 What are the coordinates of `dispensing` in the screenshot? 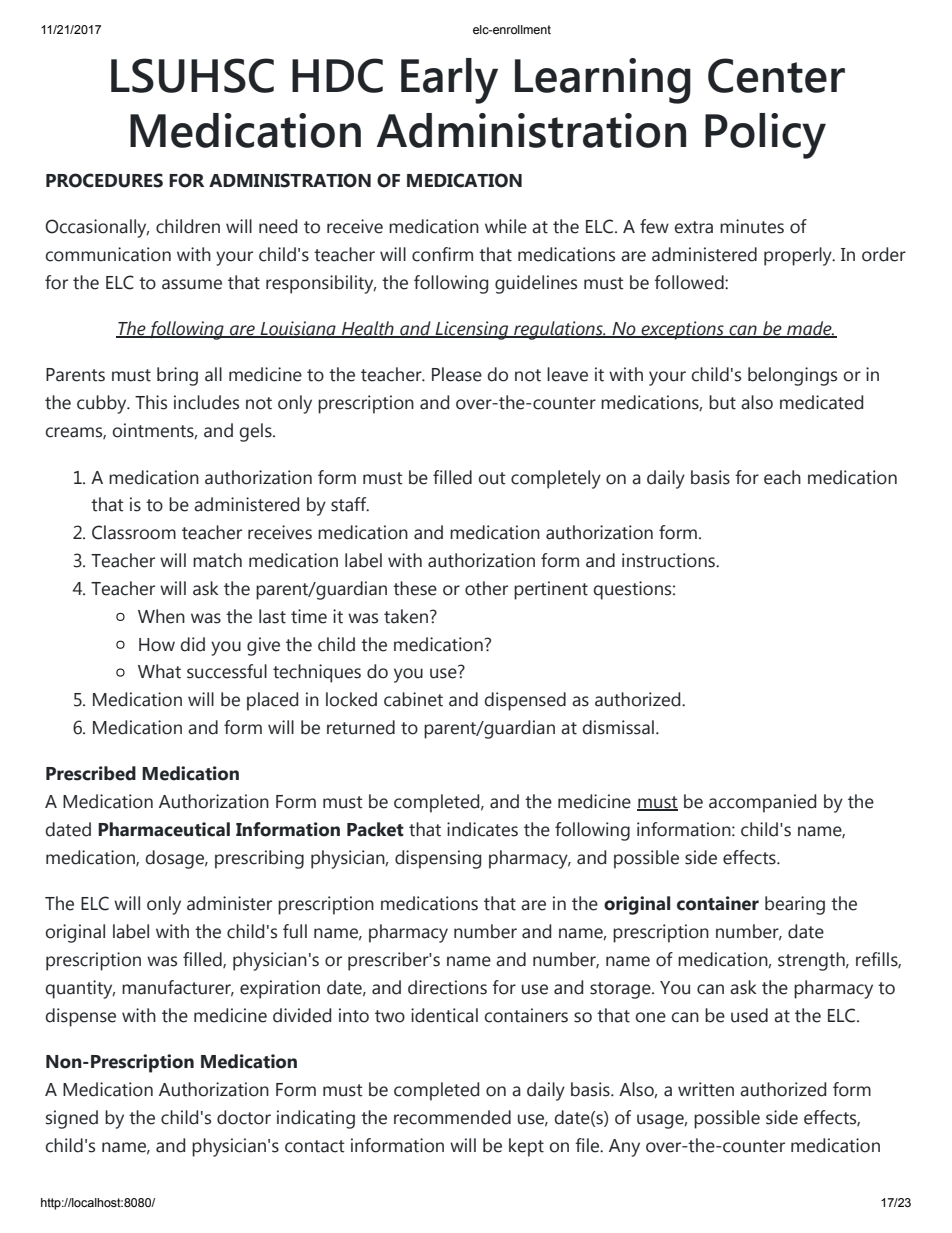 It's located at (438, 859).
